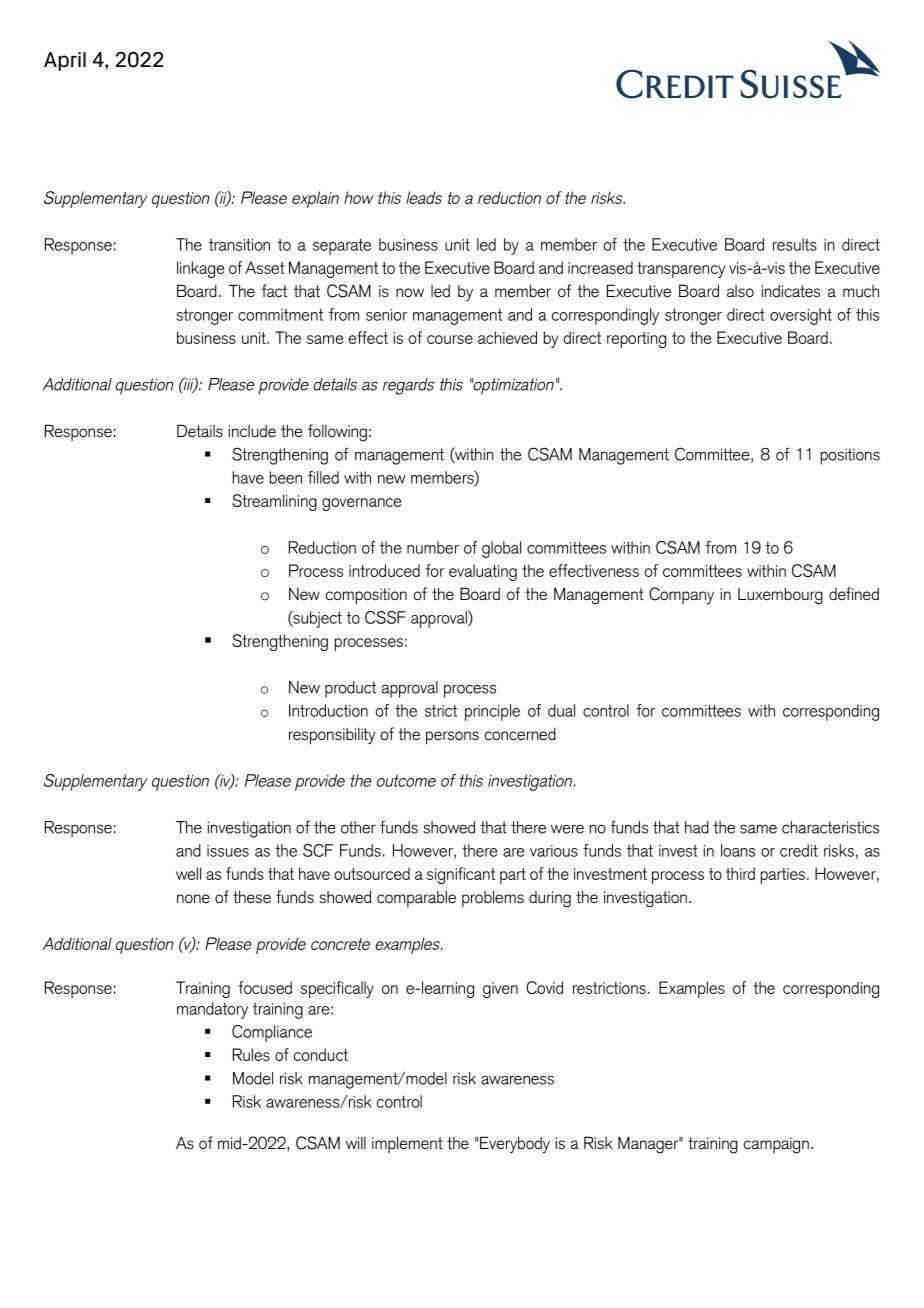 This document has width=924, height=1308. I want to click on results, so click(795, 244).
